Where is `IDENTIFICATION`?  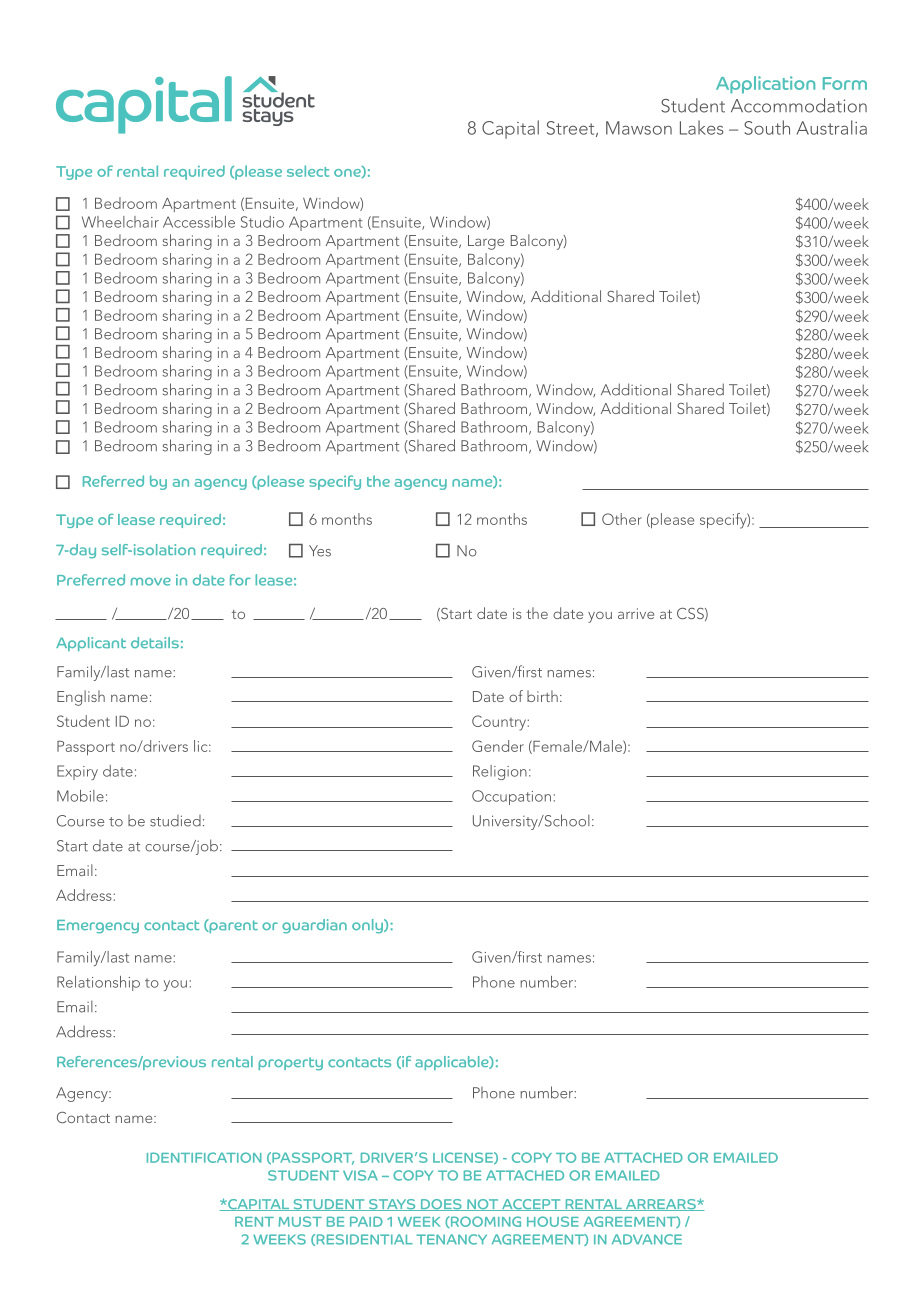
IDENTIFICATION is located at coordinates (204, 1157).
